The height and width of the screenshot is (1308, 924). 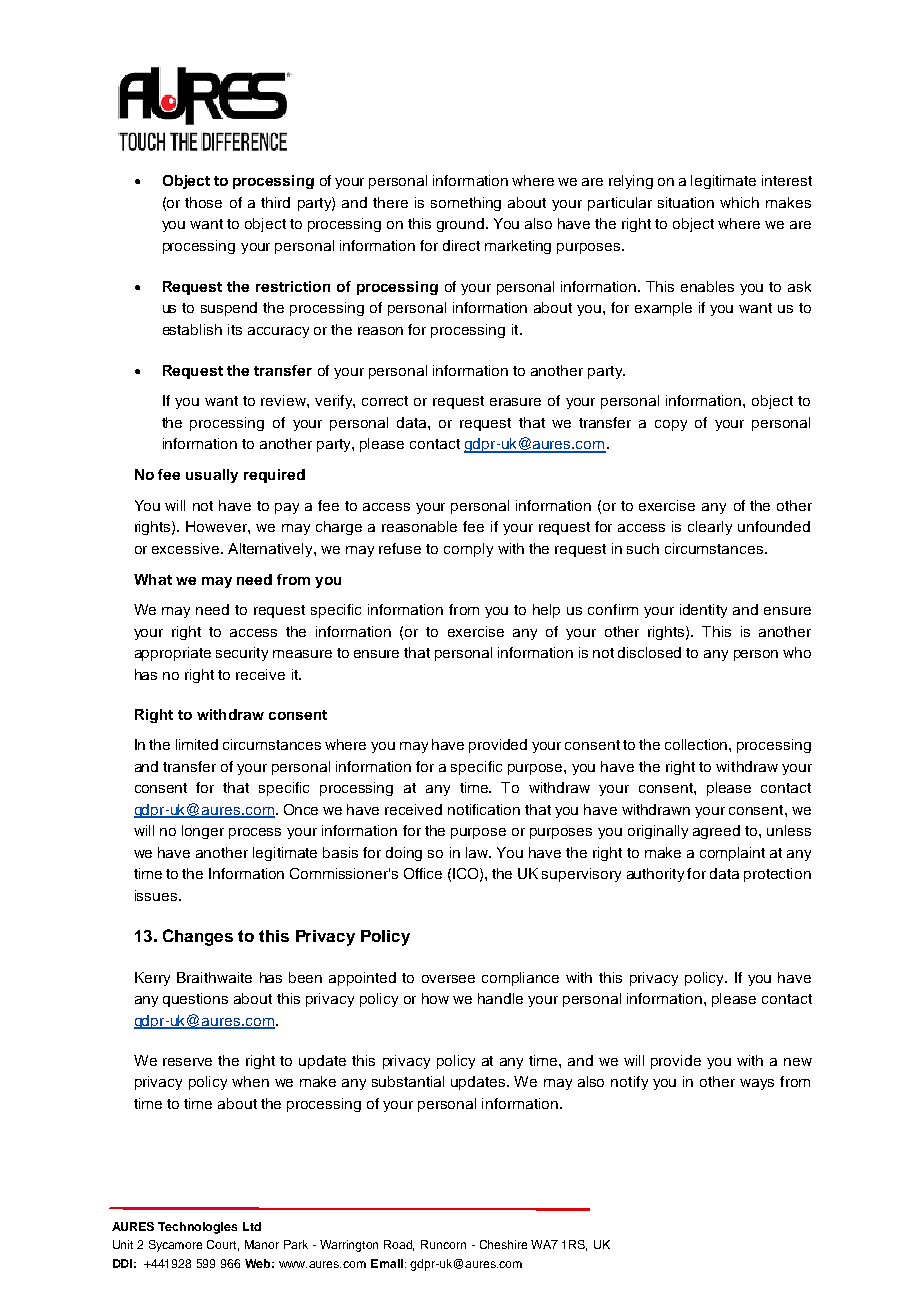 I want to click on which, so click(x=739, y=202).
